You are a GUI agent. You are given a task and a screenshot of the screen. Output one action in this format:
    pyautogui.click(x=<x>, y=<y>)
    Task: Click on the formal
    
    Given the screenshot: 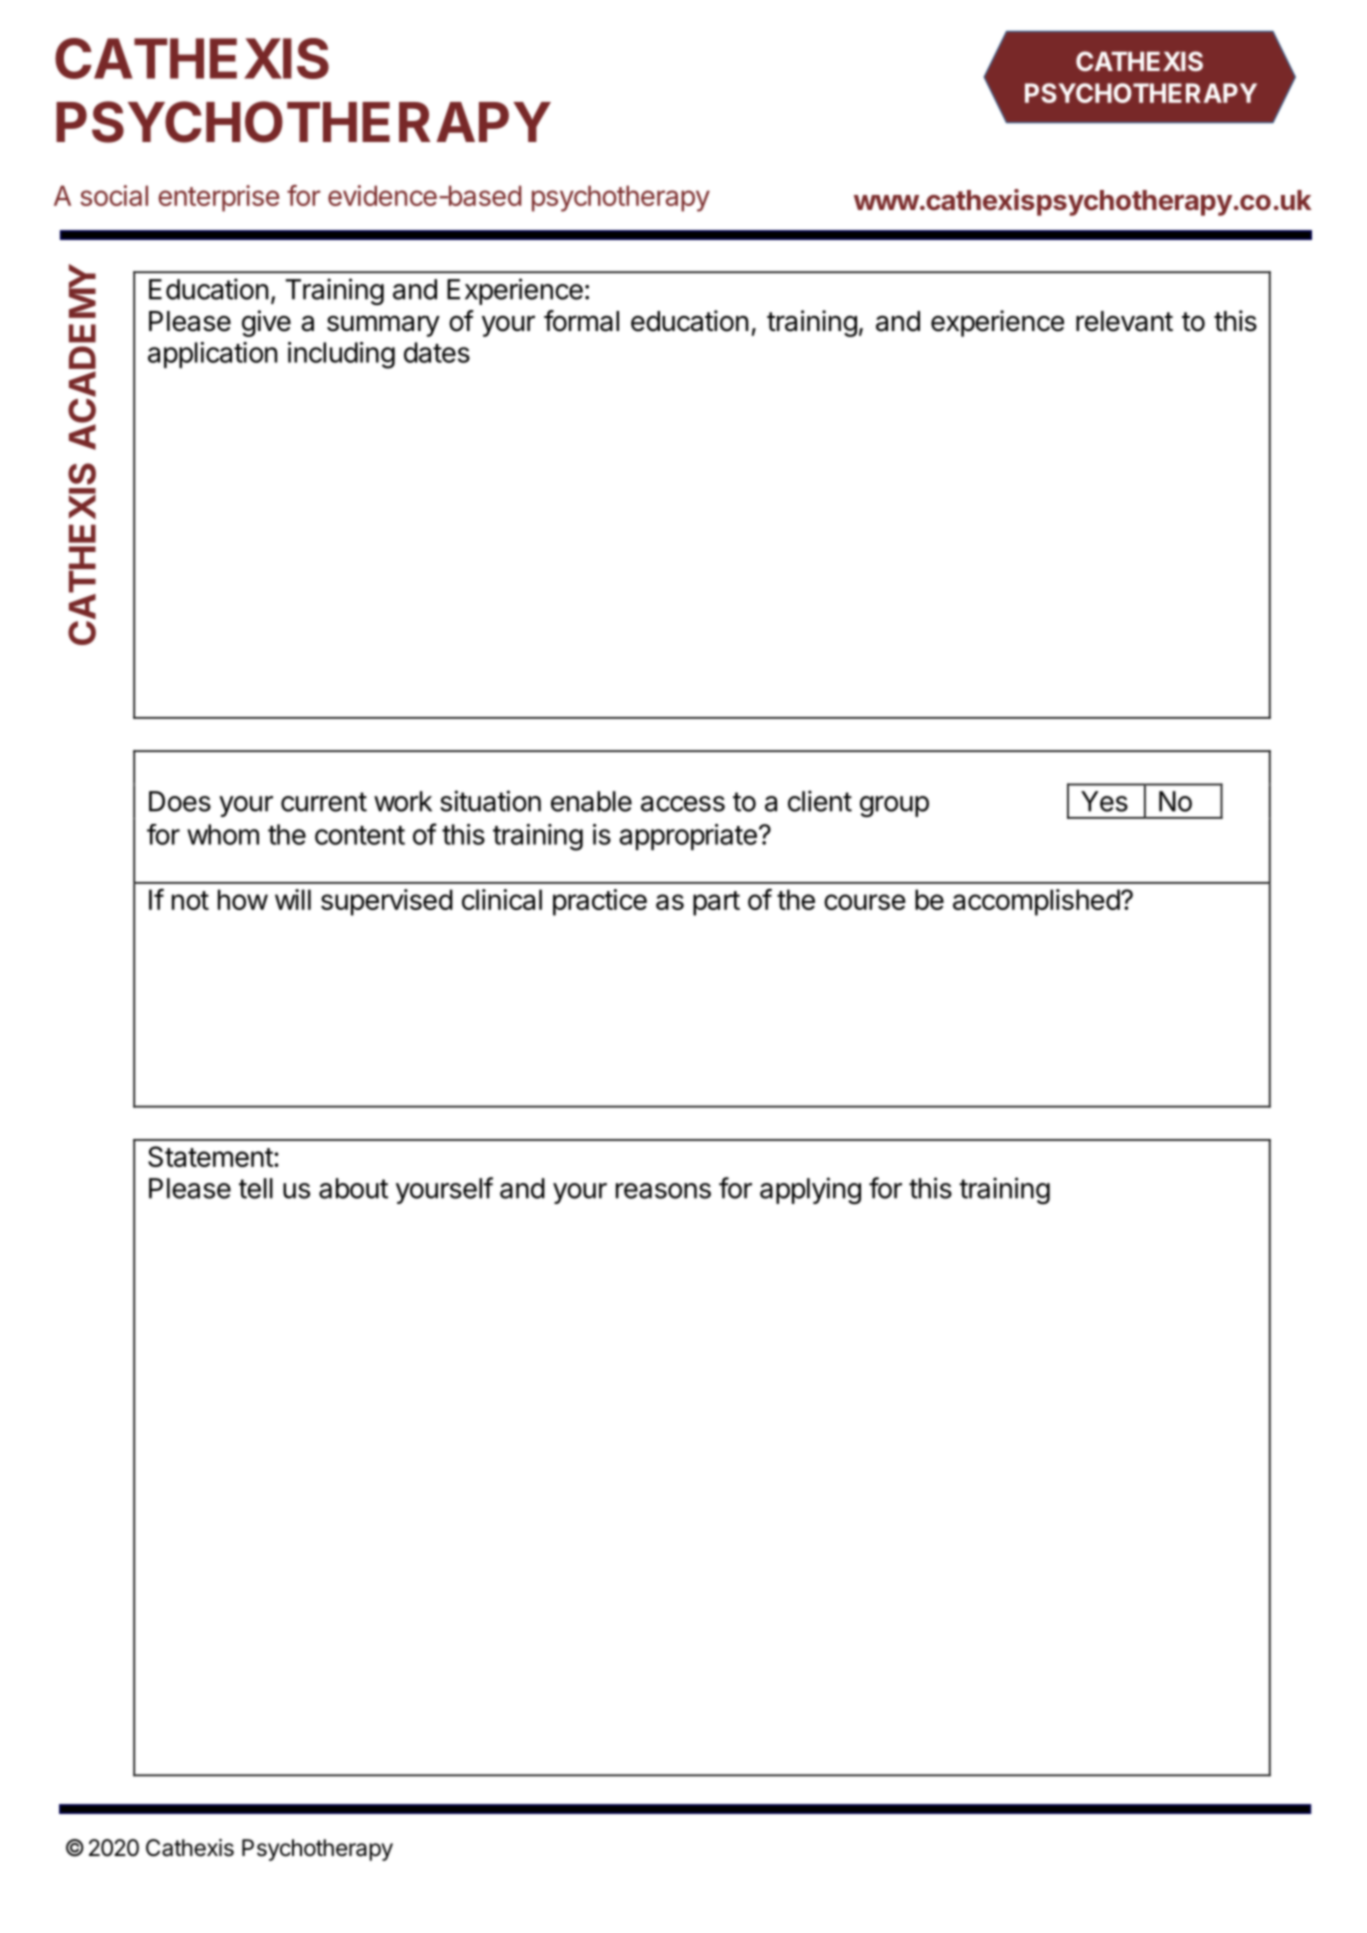 What is the action you would take?
    pyautogui.click(x=581, y=321)
